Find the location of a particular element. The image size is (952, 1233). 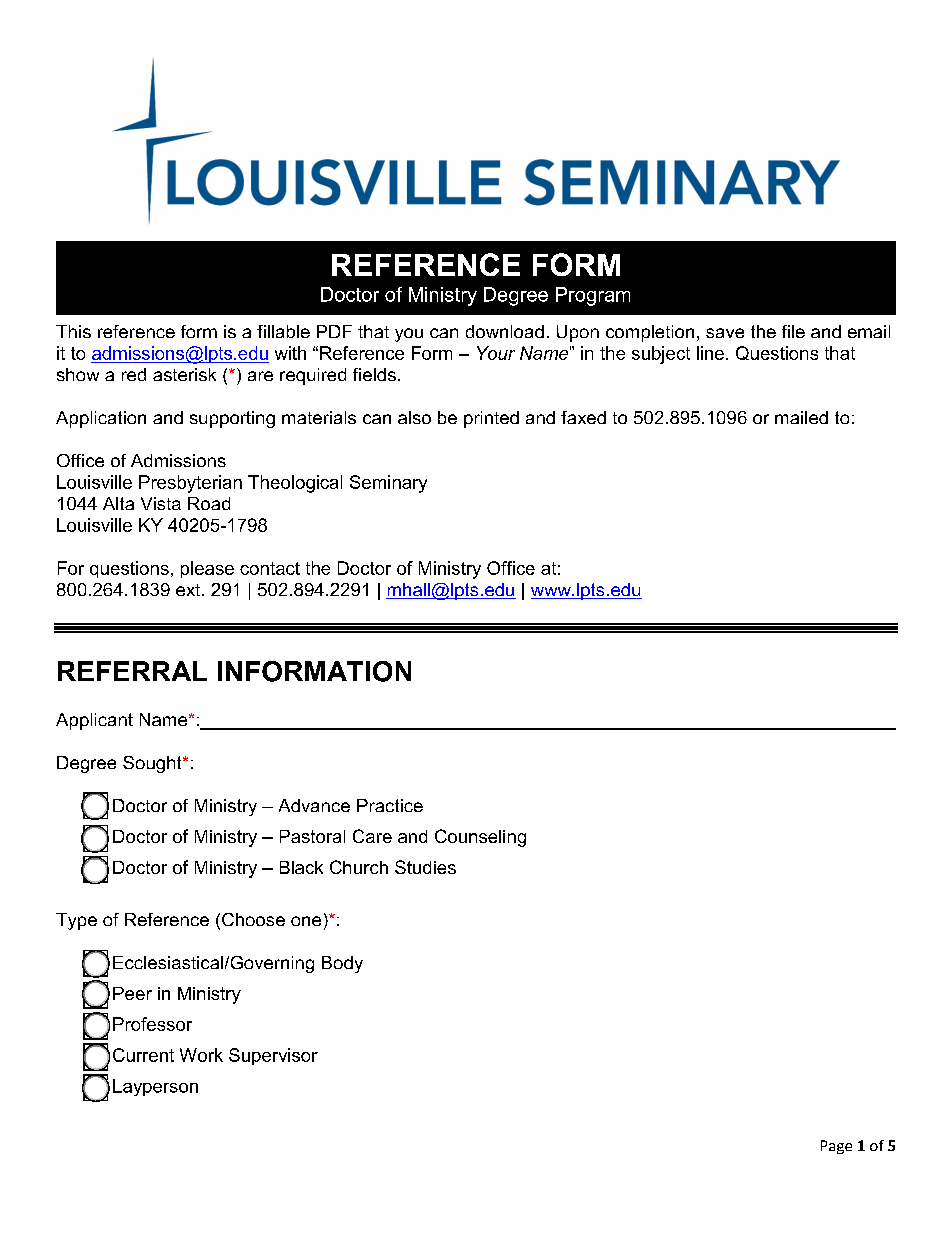

Vista is located at coordinates (161, 503).
